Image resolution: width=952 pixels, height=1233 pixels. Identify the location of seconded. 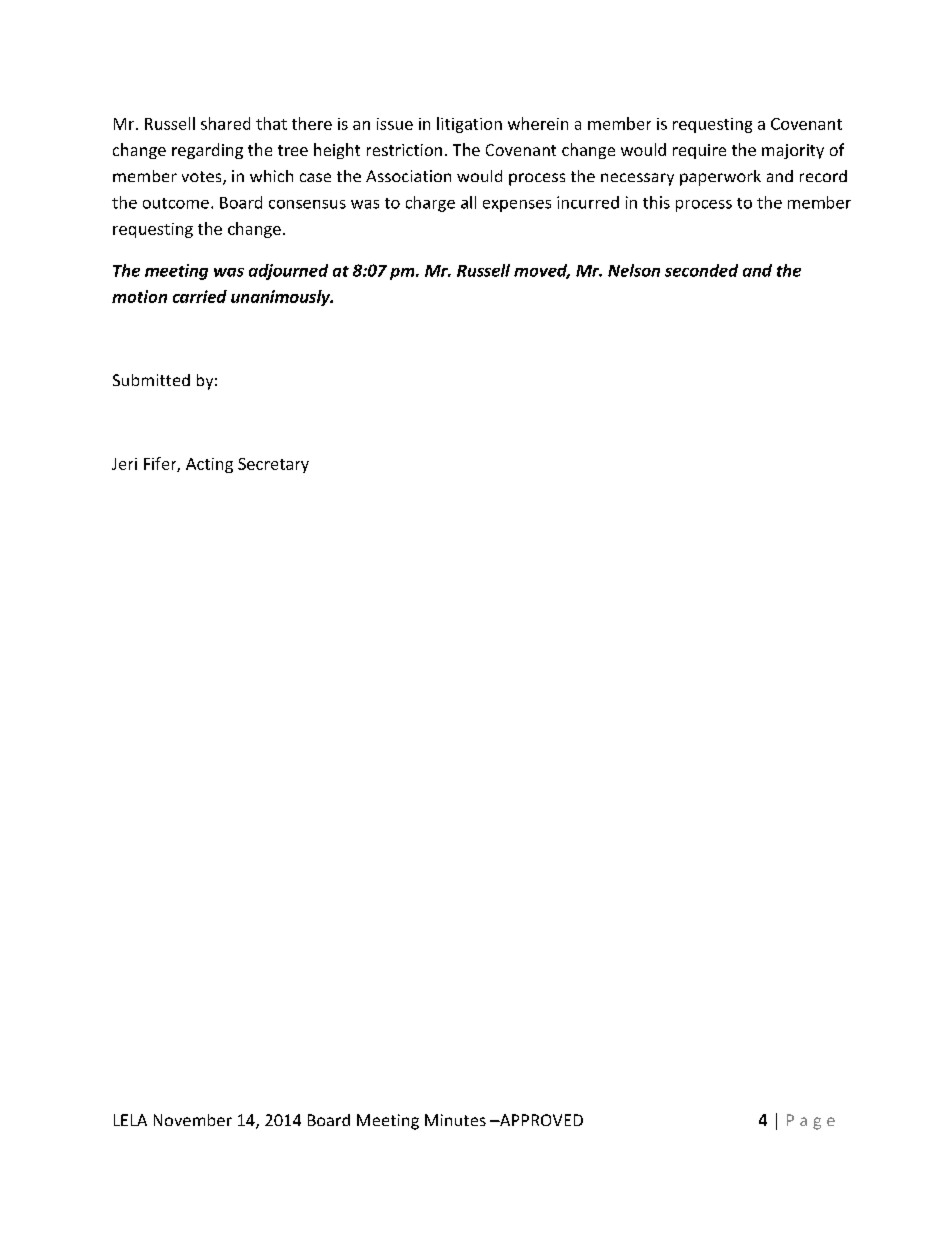
(701, 270).
